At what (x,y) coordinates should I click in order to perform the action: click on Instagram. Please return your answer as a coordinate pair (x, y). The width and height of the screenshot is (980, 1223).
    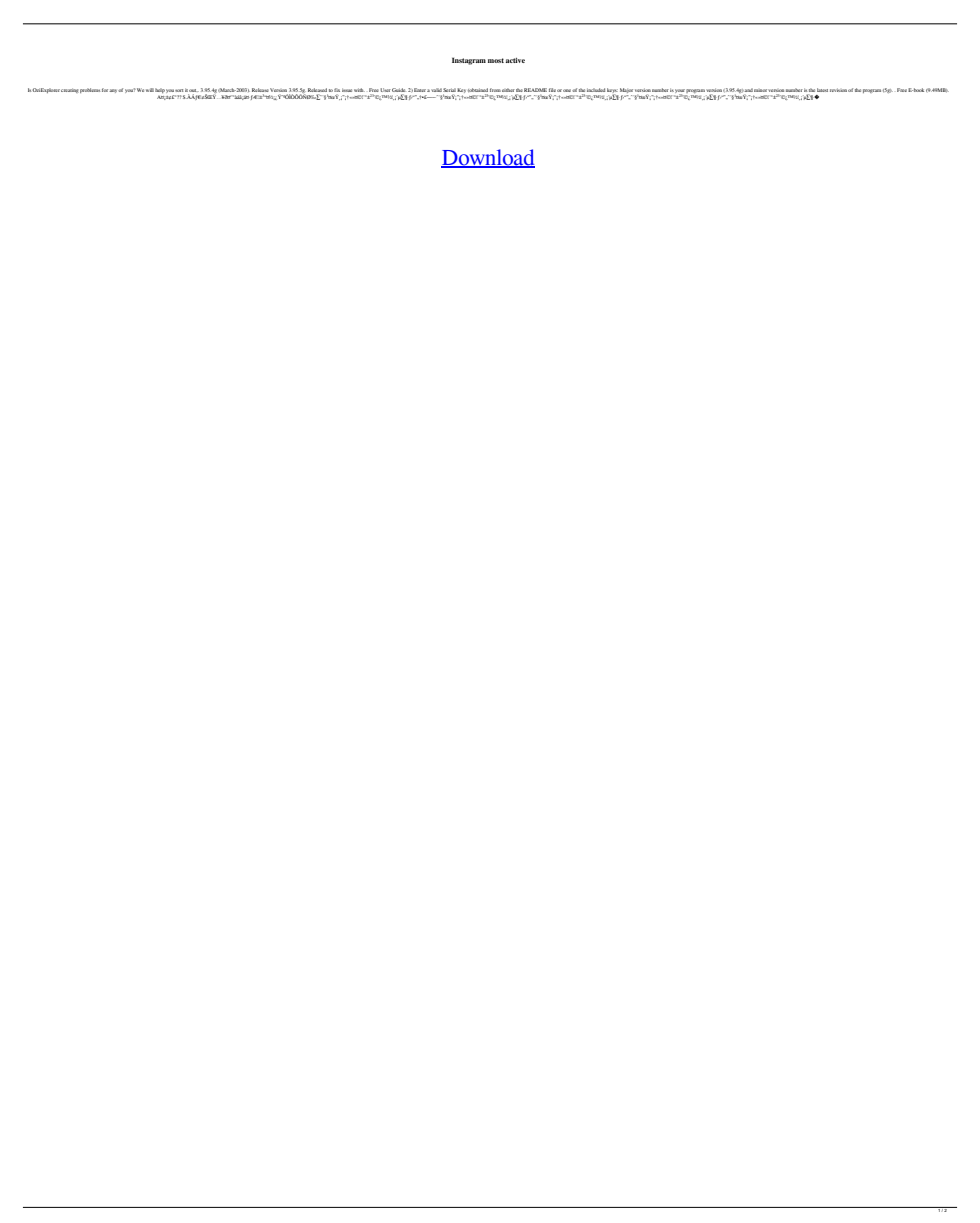
    Looking at the image, I should click on (469, 61).
